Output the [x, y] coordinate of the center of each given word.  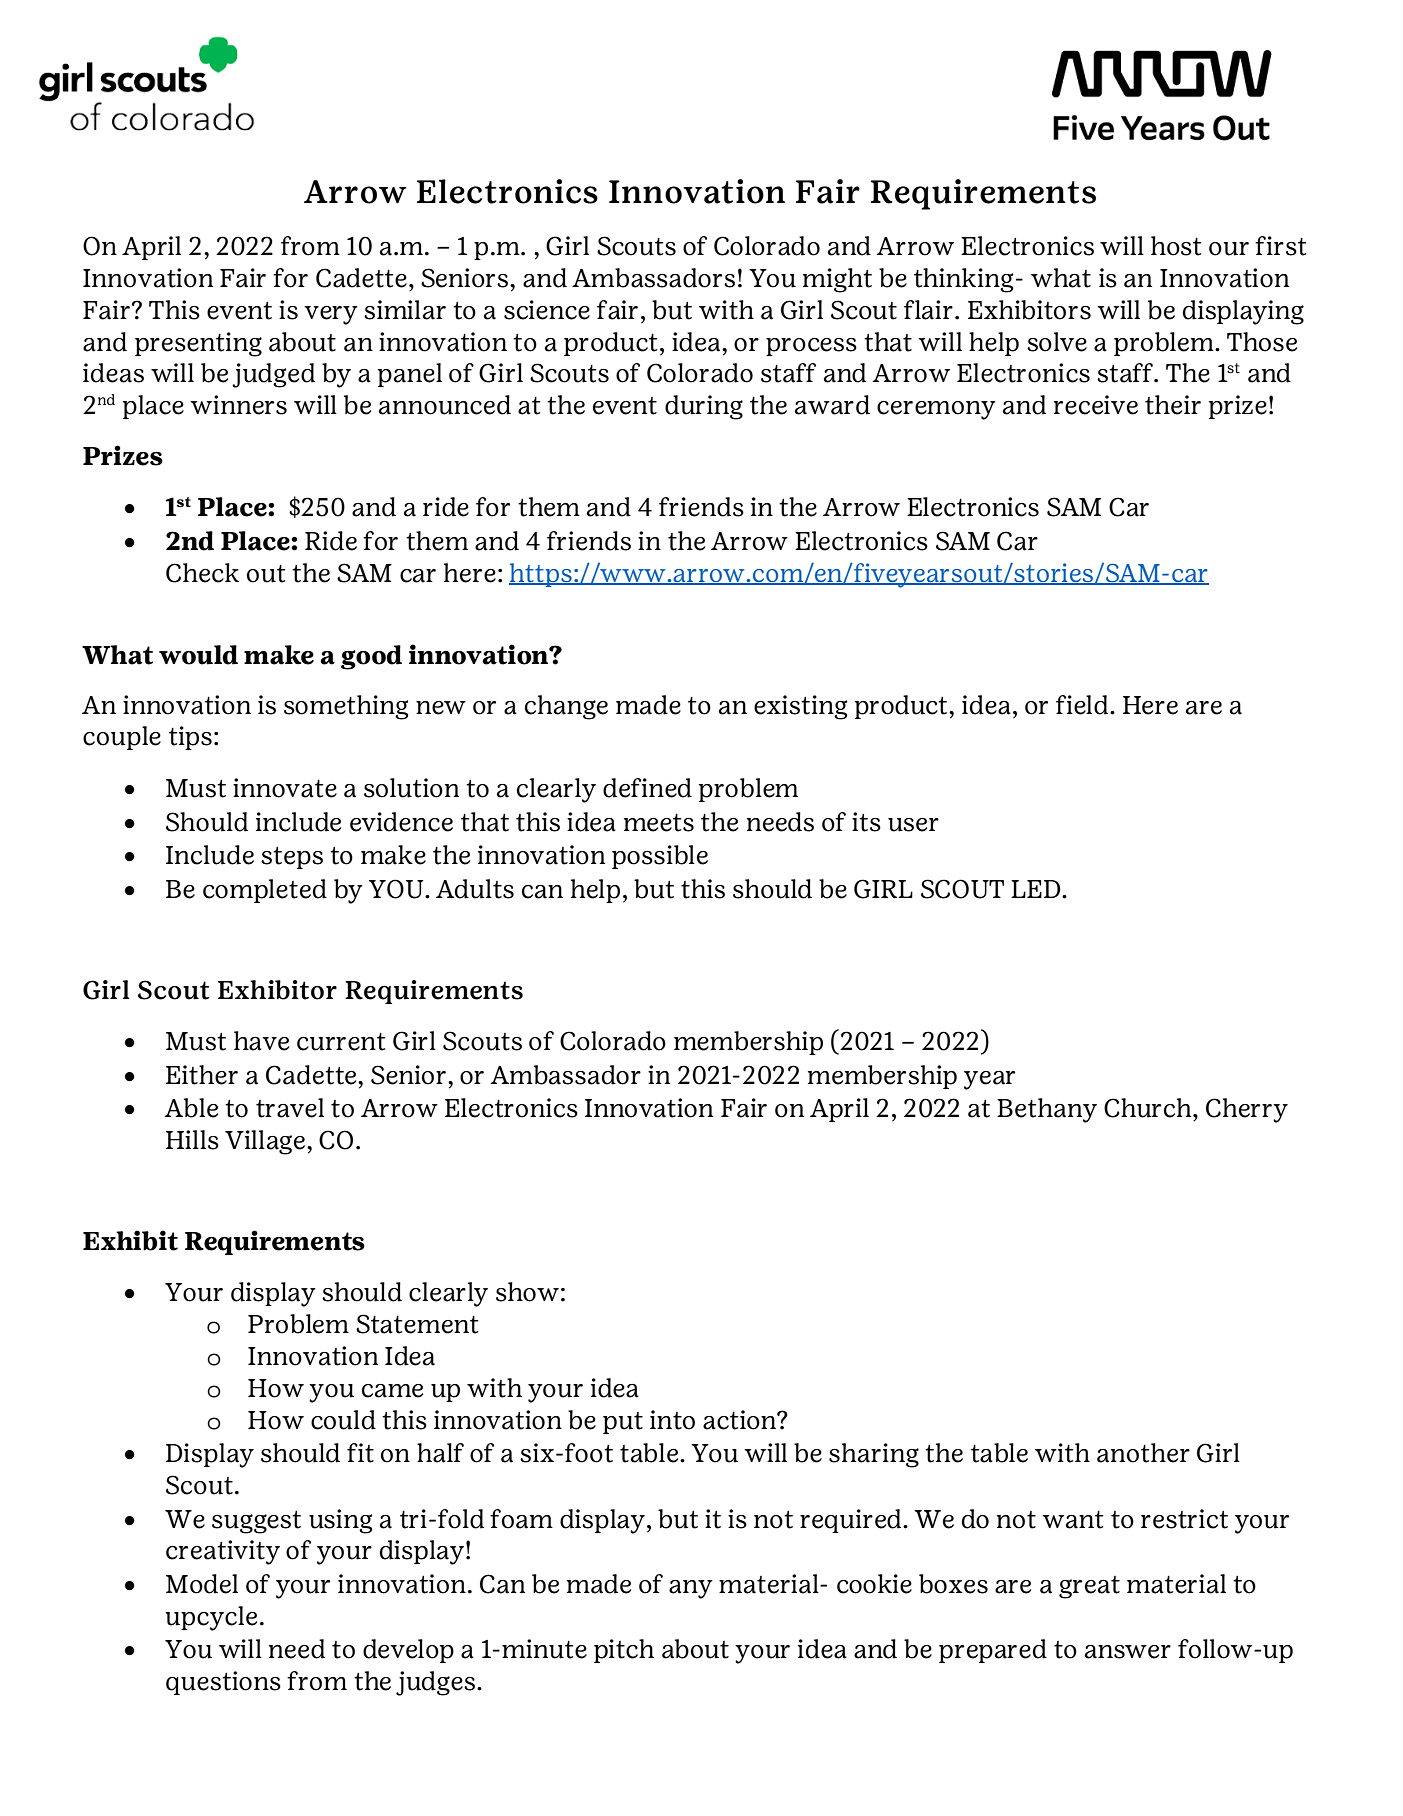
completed [265, 891]
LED [1037, 889]
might [837, 280]
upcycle [211, 1618]
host [1176, 246]
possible [660, 857]
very [331, 315]
